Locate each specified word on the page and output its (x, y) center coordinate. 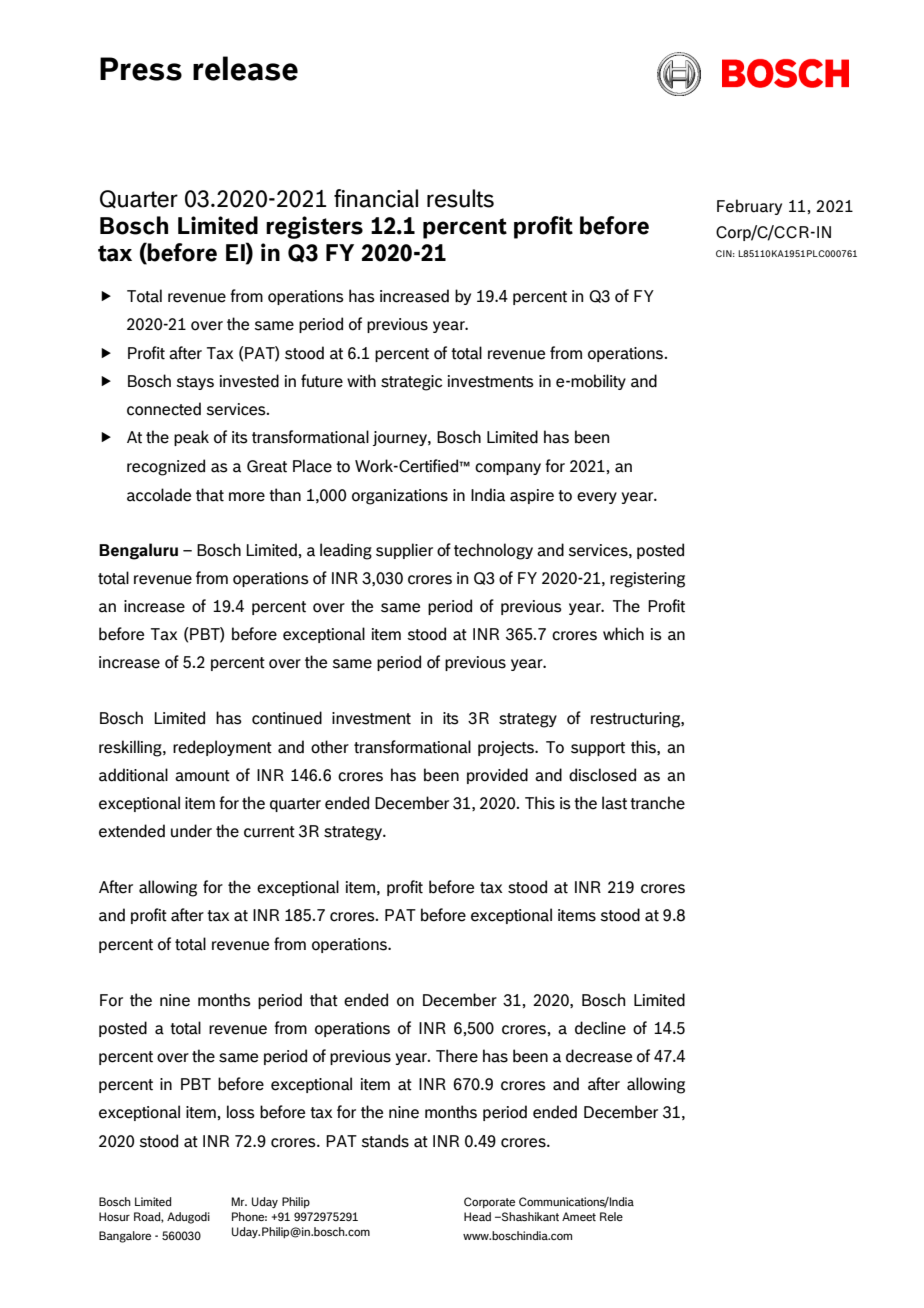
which (623, 634)
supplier (404, 551)
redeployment (222, 748)
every (597, 498)
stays (195, 383)
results (460, 198)
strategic (411, 383)
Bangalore (125, 1237)
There (457, 1056)
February (749, 207)
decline (600, 1028)
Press (141, 69)
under (191, 831)
